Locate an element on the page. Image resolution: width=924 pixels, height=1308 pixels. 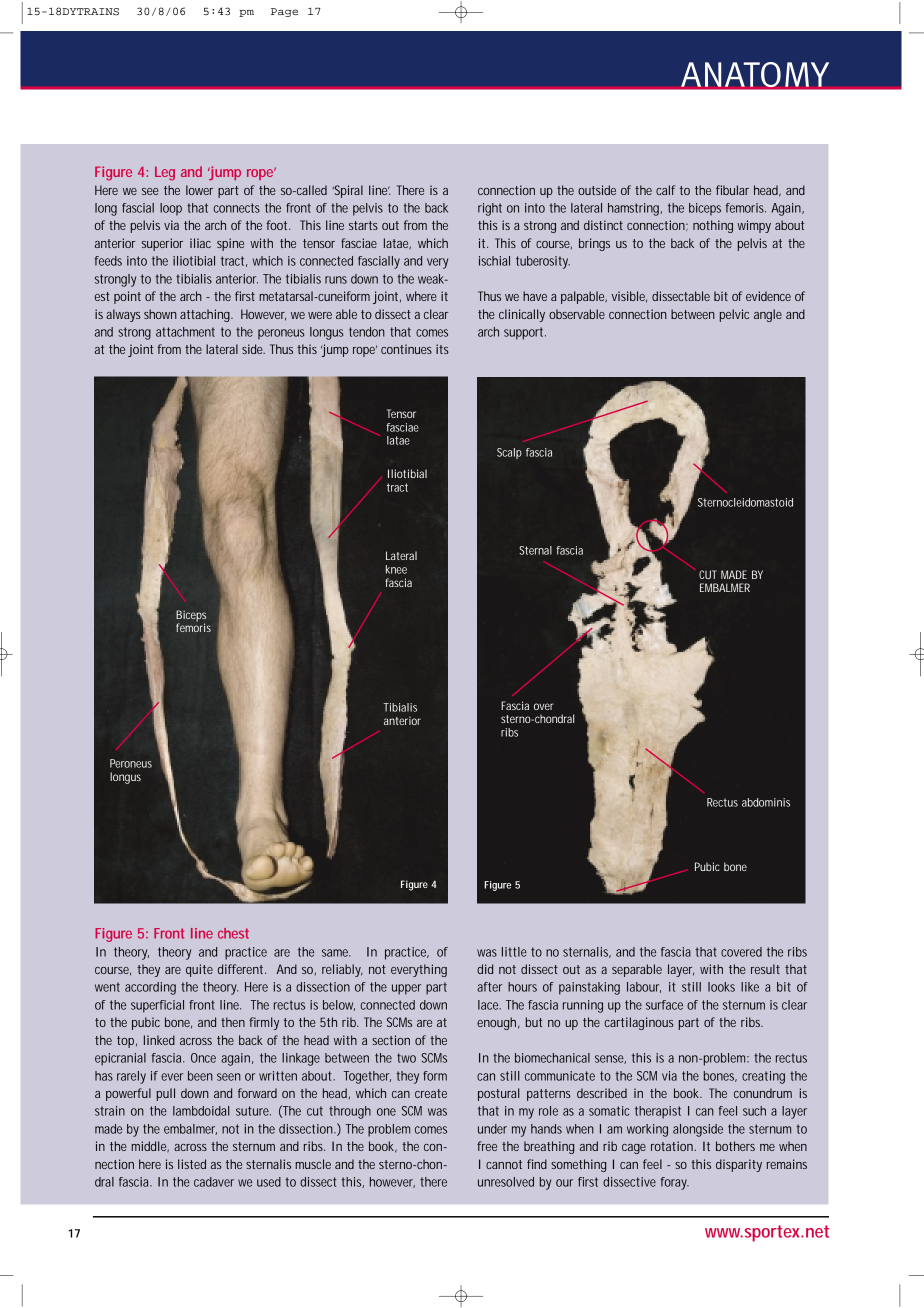
pelvic is located at coordinates (734, 315).
